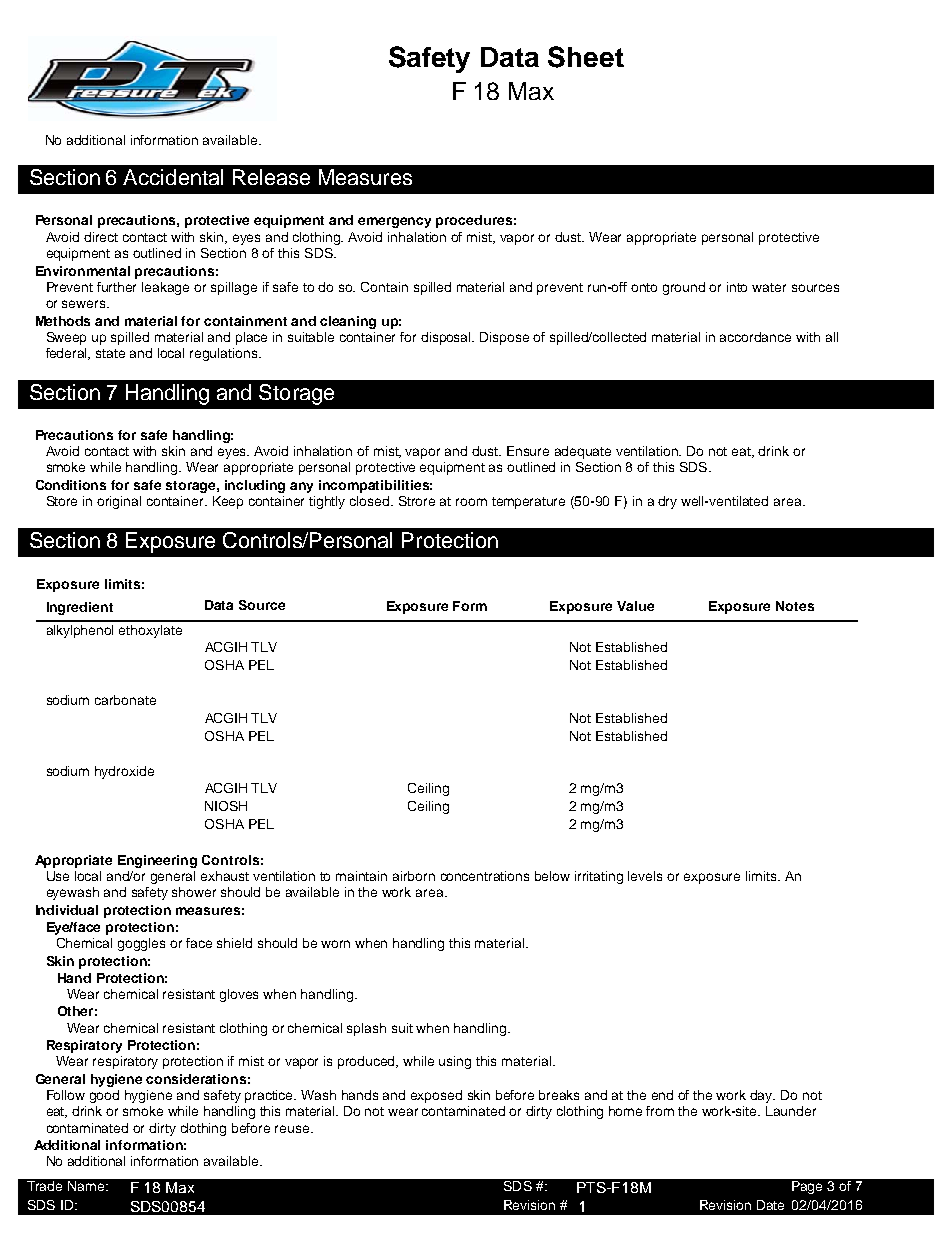  I want to click on Sheet, so click(586, 57).
